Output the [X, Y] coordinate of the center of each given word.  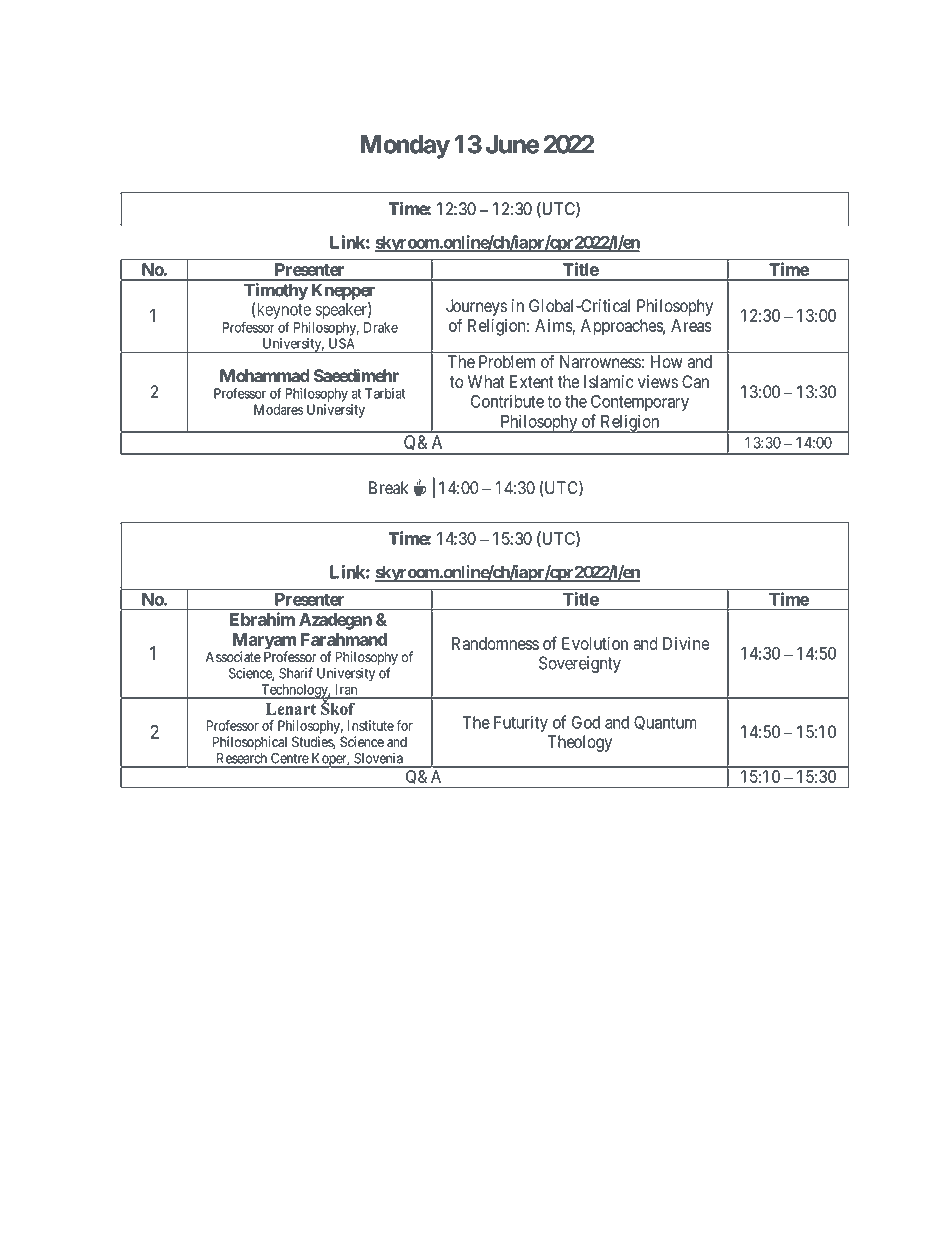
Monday [405, 147]
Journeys [476, 307]
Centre [290, 758]
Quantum [665, 723]
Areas [691, 325]
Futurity [521, 723]
